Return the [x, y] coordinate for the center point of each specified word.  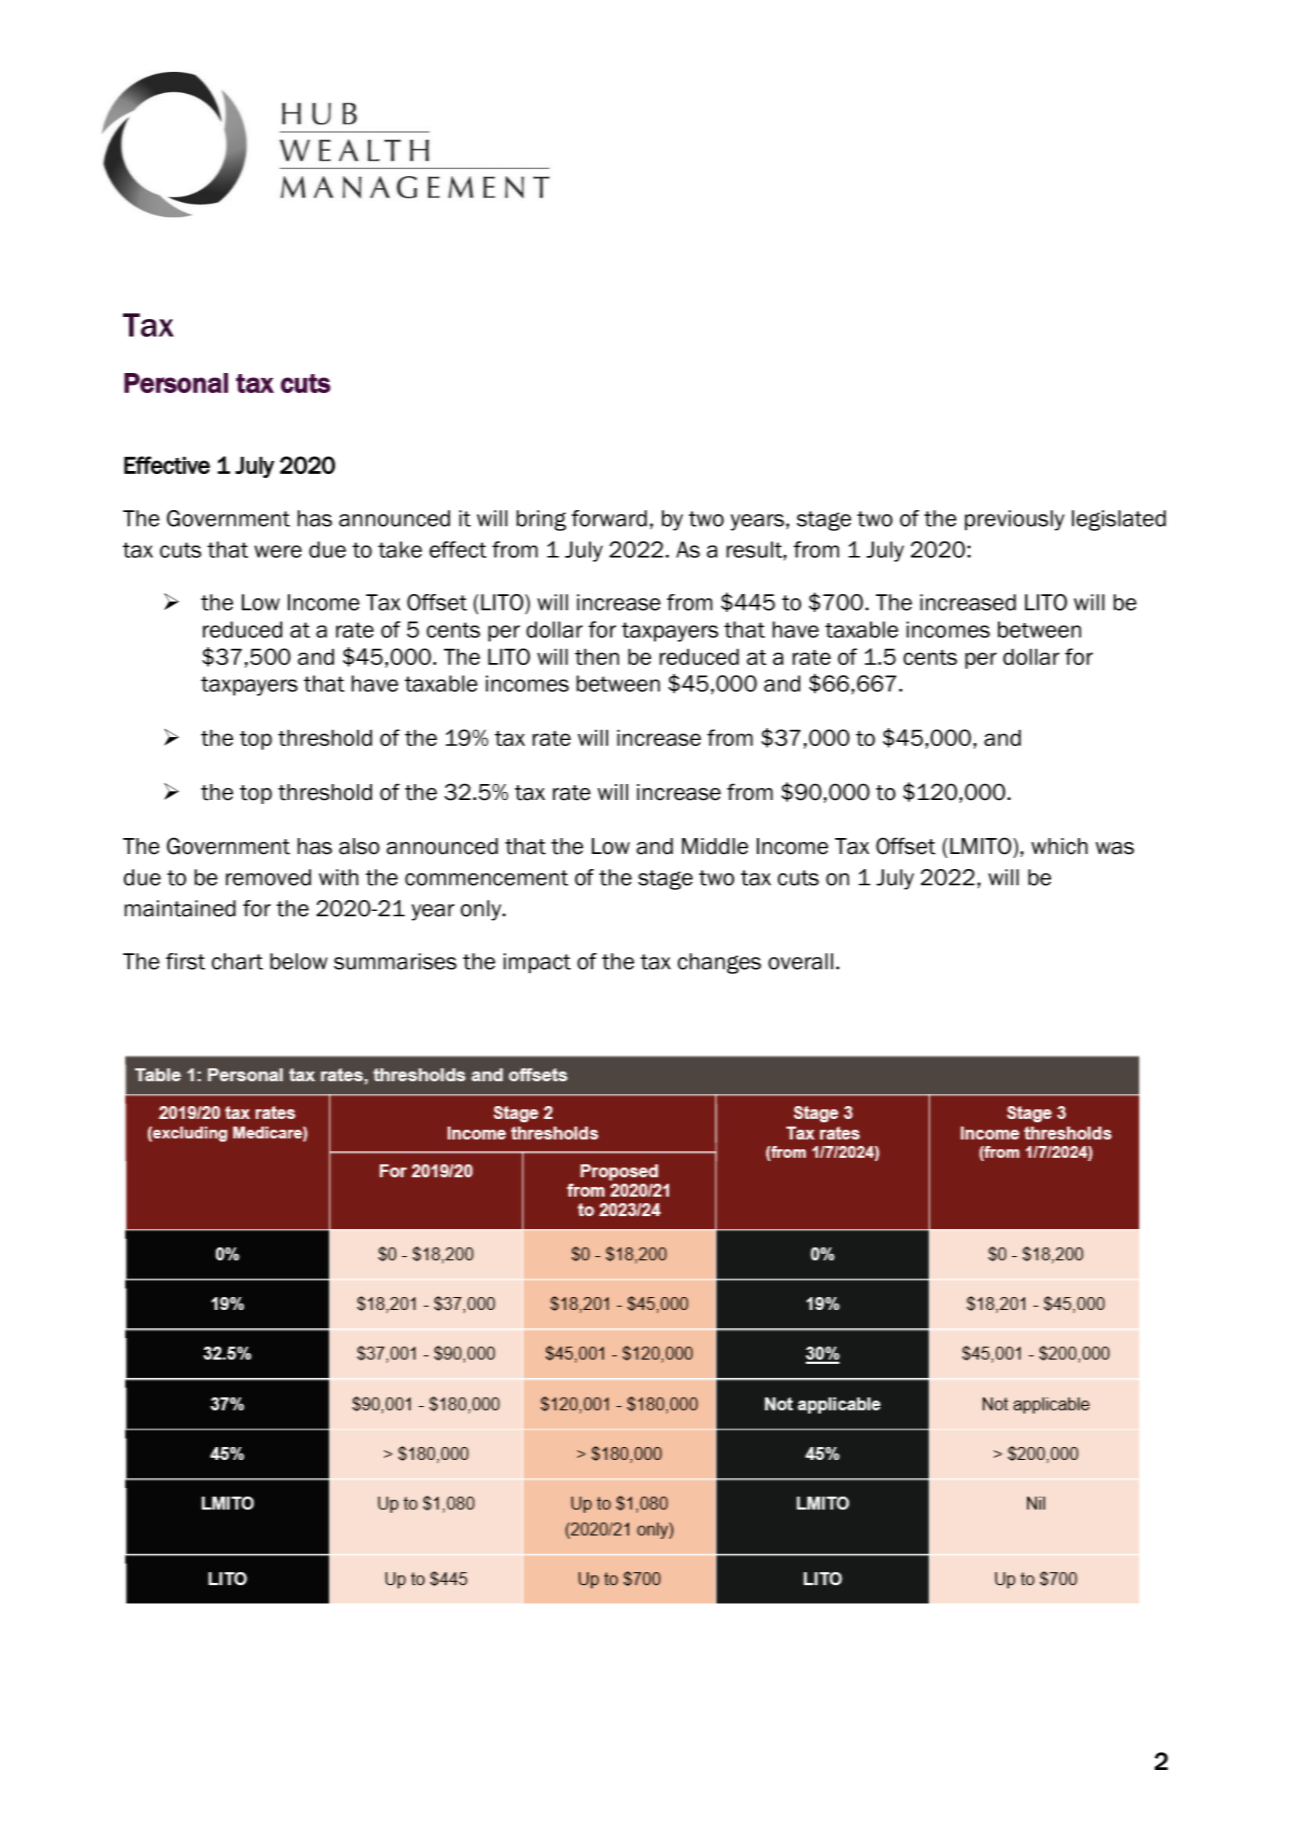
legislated [1119, 520]
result [755, 549]
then [597, 656]
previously [1015, 520]
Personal [176, 383]
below [299, 961]
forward [609, 518]
